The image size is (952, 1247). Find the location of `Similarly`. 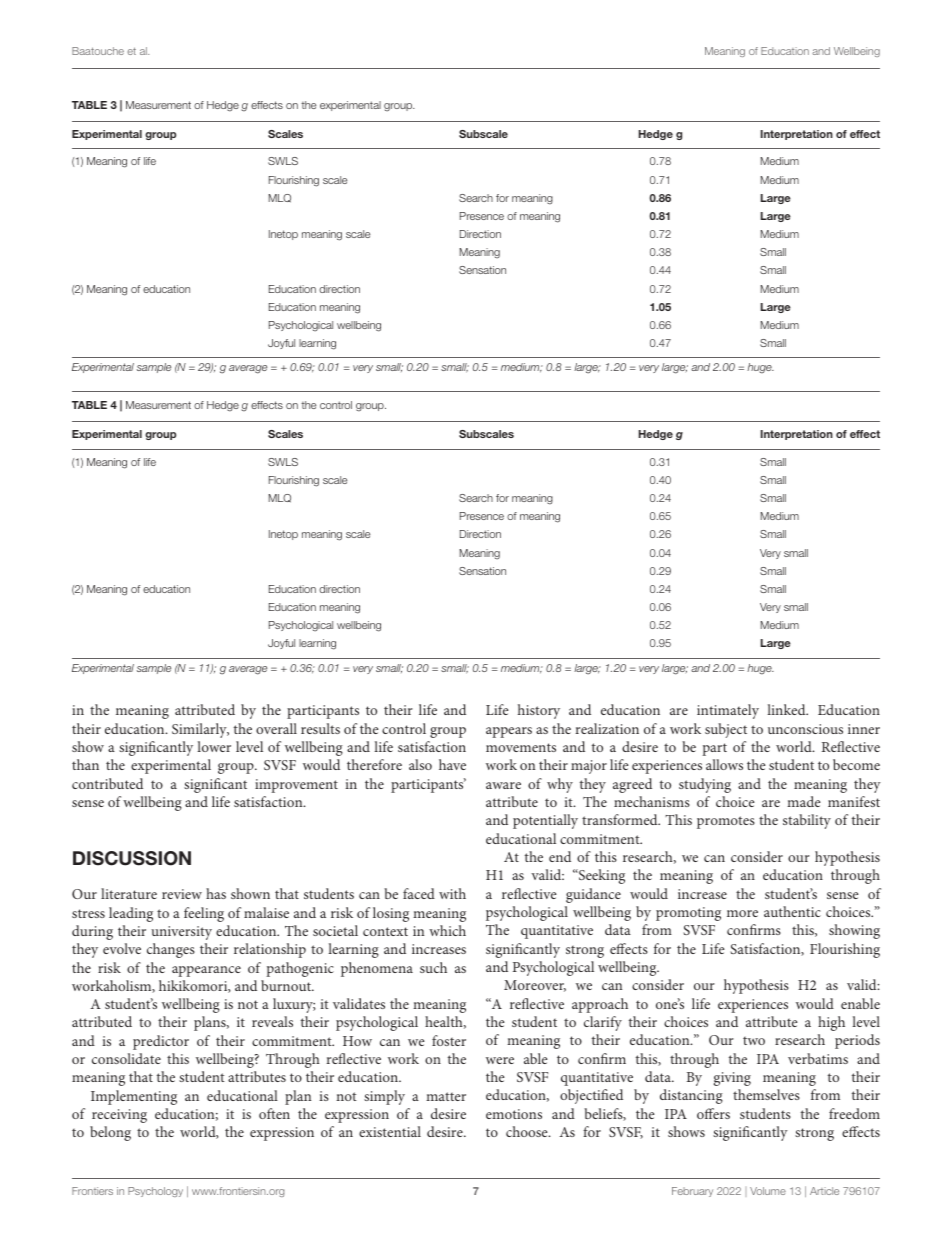

Similarly is located at coordinates (200, 730).
